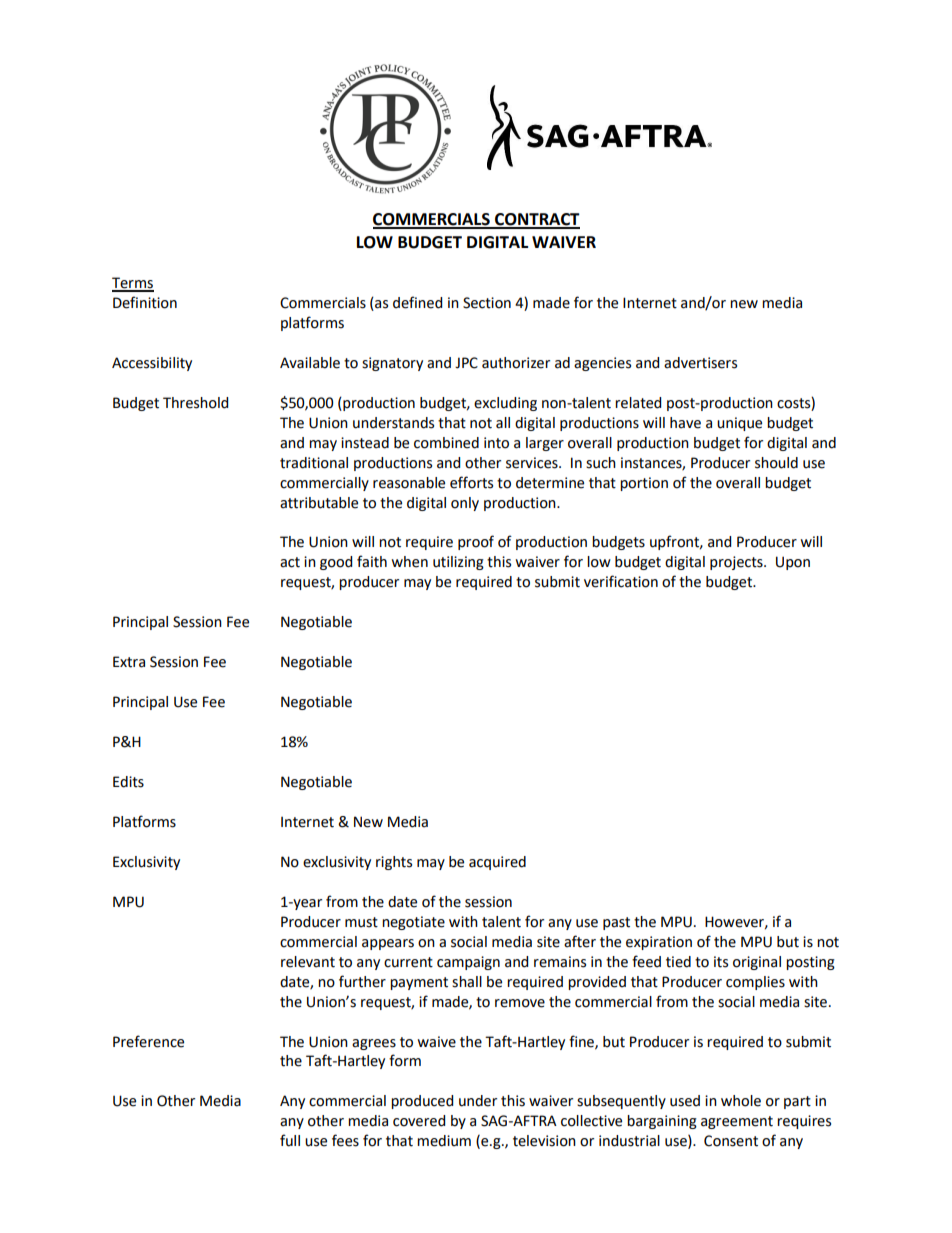 The image size is (952, 1233). What do you see at coordinates (737, 563) in the screenshot?
I see `projects` at bounding box center [737, 563].
